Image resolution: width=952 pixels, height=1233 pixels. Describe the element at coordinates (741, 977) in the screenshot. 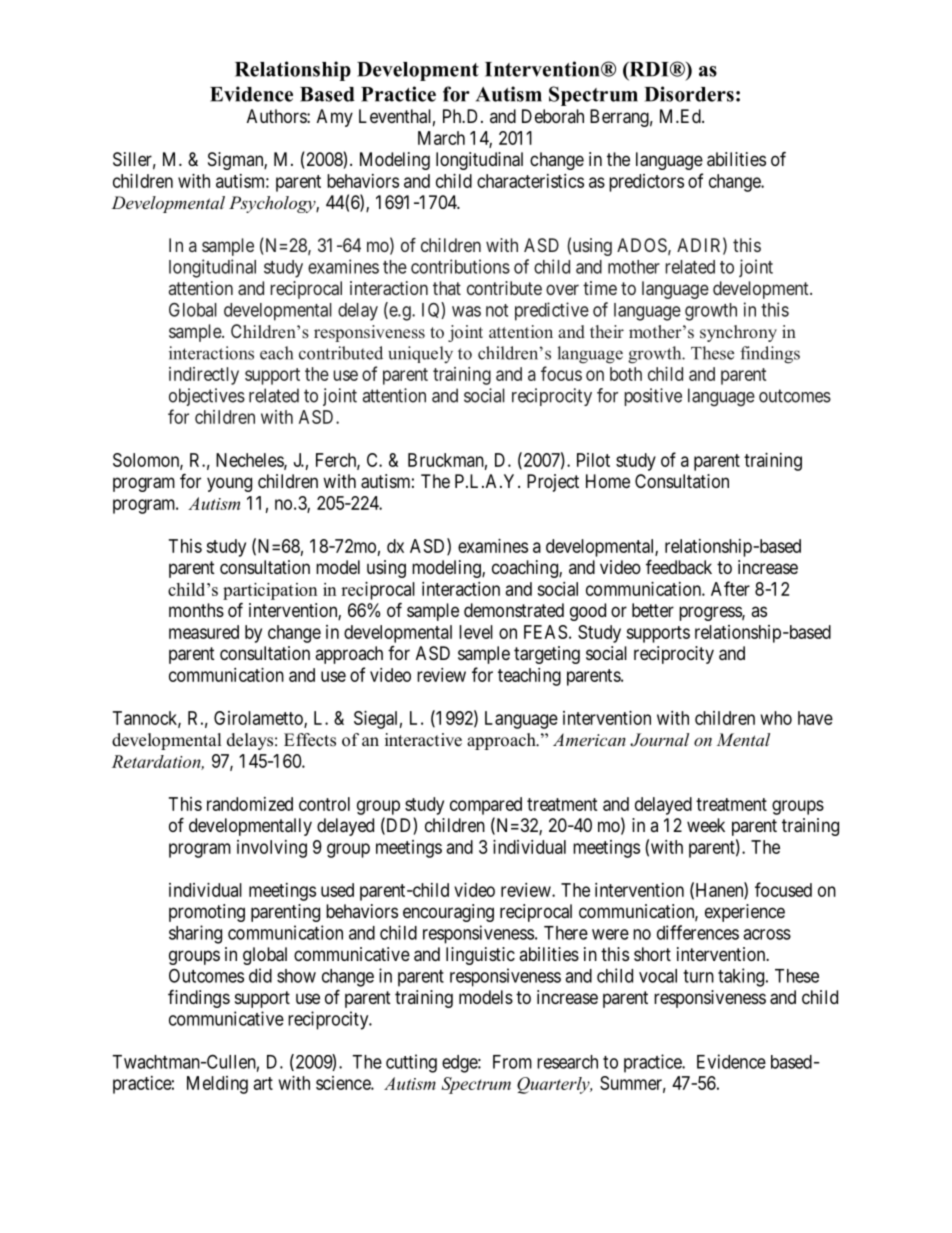

I see `taking` at that location.
